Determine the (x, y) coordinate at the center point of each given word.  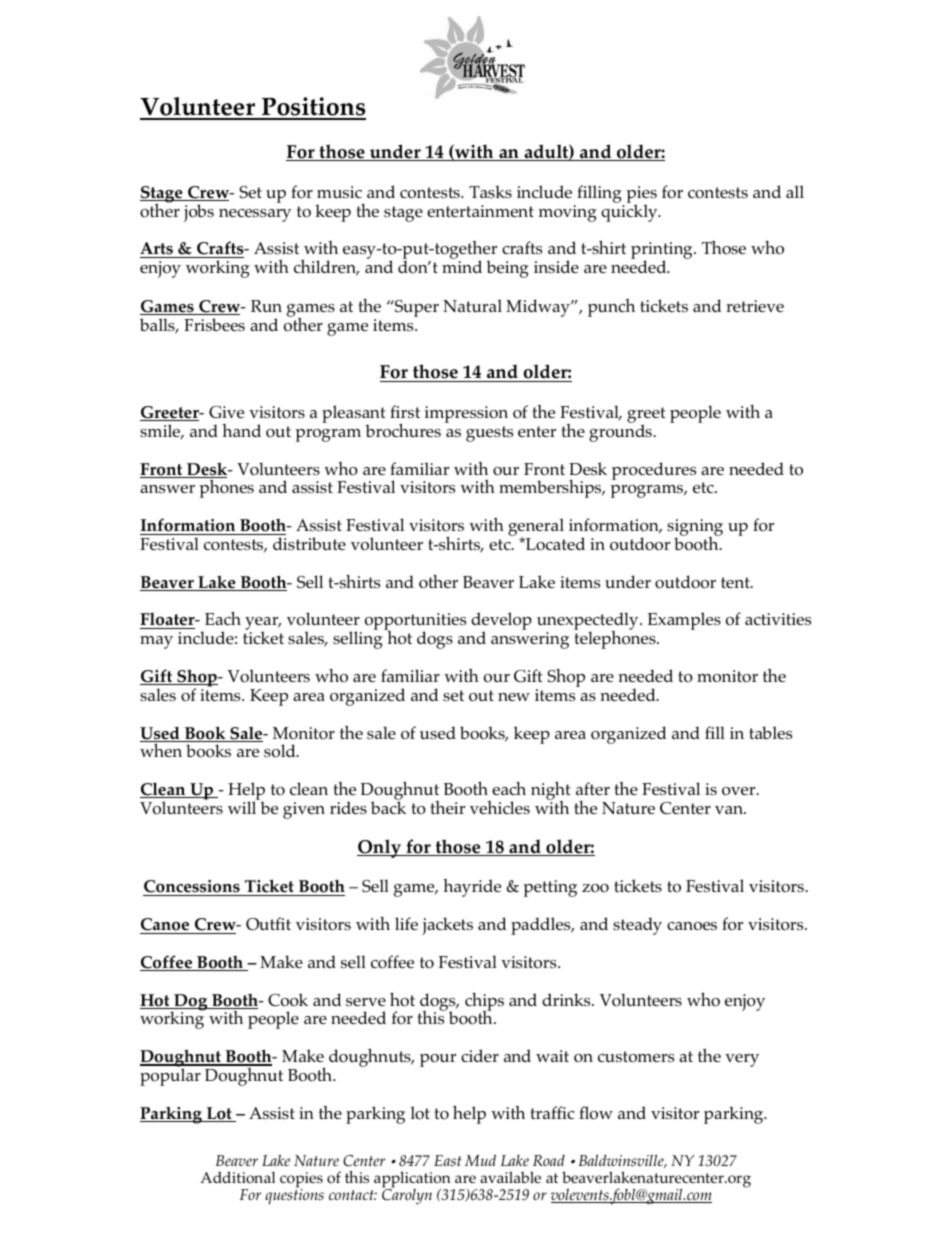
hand (241, 430)
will (243, 806)
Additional (238, 1177)
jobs (199, 213)
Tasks (490, 191)
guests (489, 434)
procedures (654, 471)
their (447, 807)
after (593, 788)
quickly (630, 212)
